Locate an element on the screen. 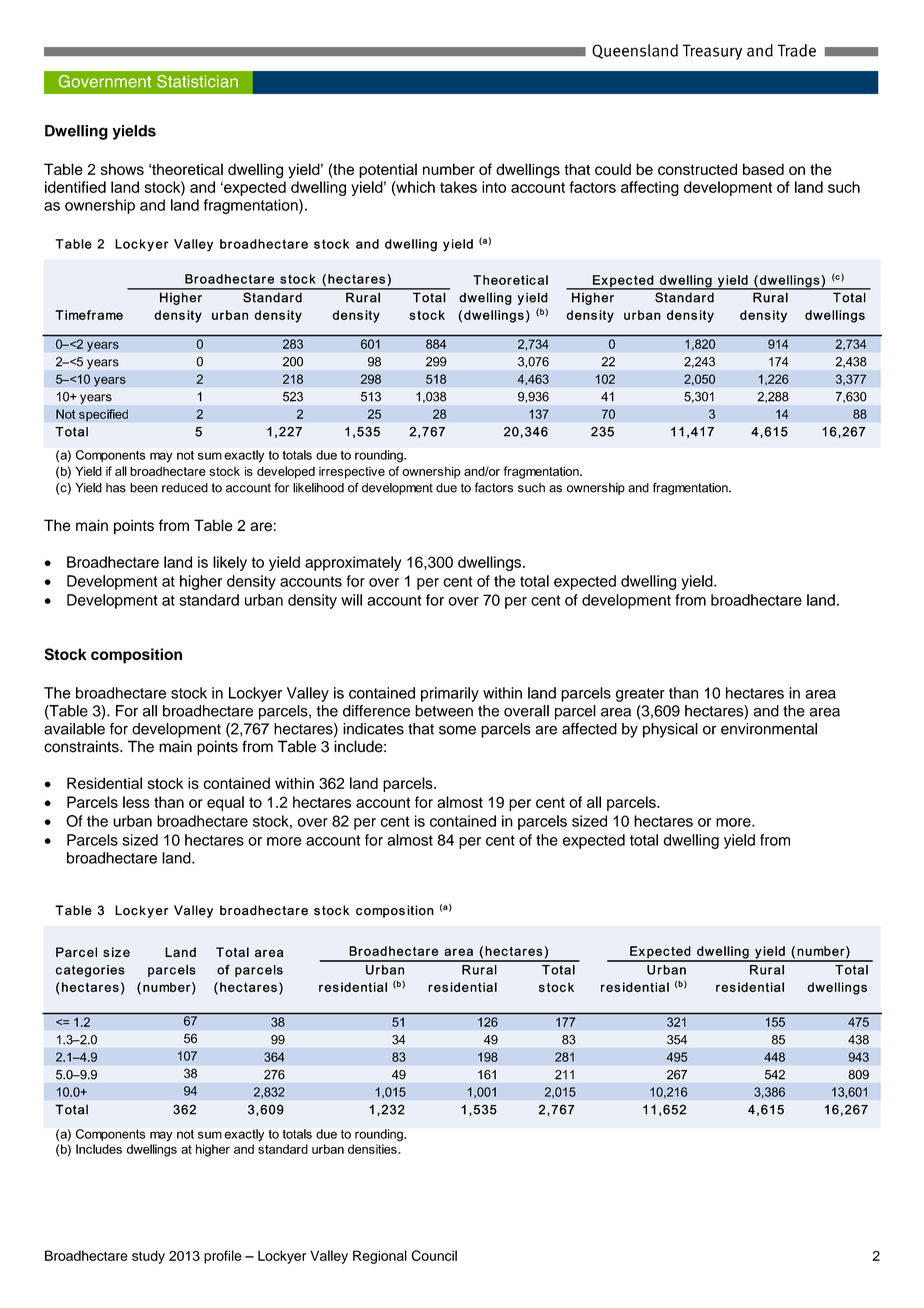 This screenshot has height=1308, width=924. Regional is located at coordinates (380, 1257).
